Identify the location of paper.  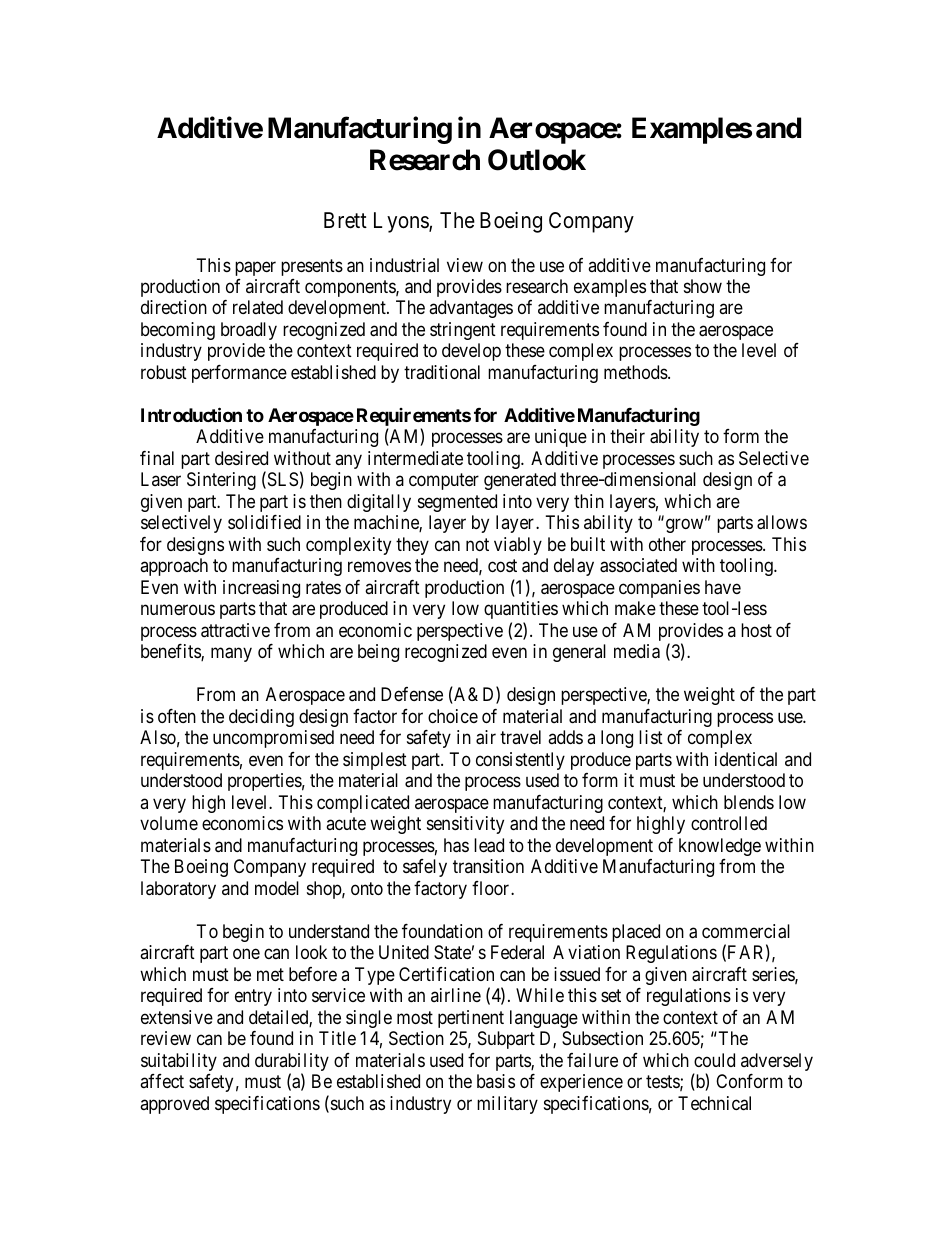
(255, 268).
